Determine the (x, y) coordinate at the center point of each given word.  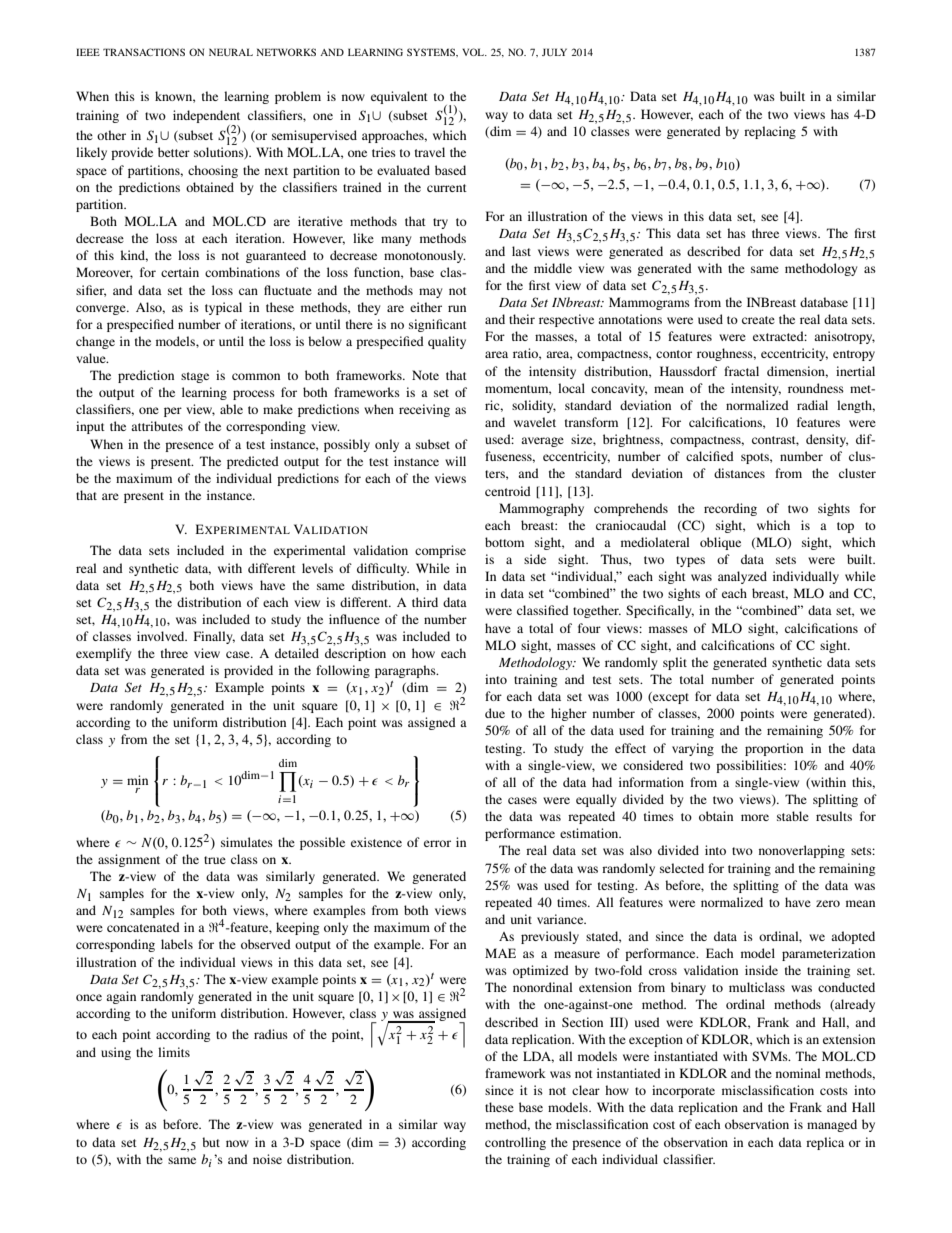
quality (447, 342)
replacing (770, 132)
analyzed (742, 577)
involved (162, 636)
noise (267, 1159)
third (425, 602)
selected (682, 868)
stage (195, 377)
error (437, 843)
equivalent (399, 97)
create (758, 320)
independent (206, 116)
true (215, 860)
